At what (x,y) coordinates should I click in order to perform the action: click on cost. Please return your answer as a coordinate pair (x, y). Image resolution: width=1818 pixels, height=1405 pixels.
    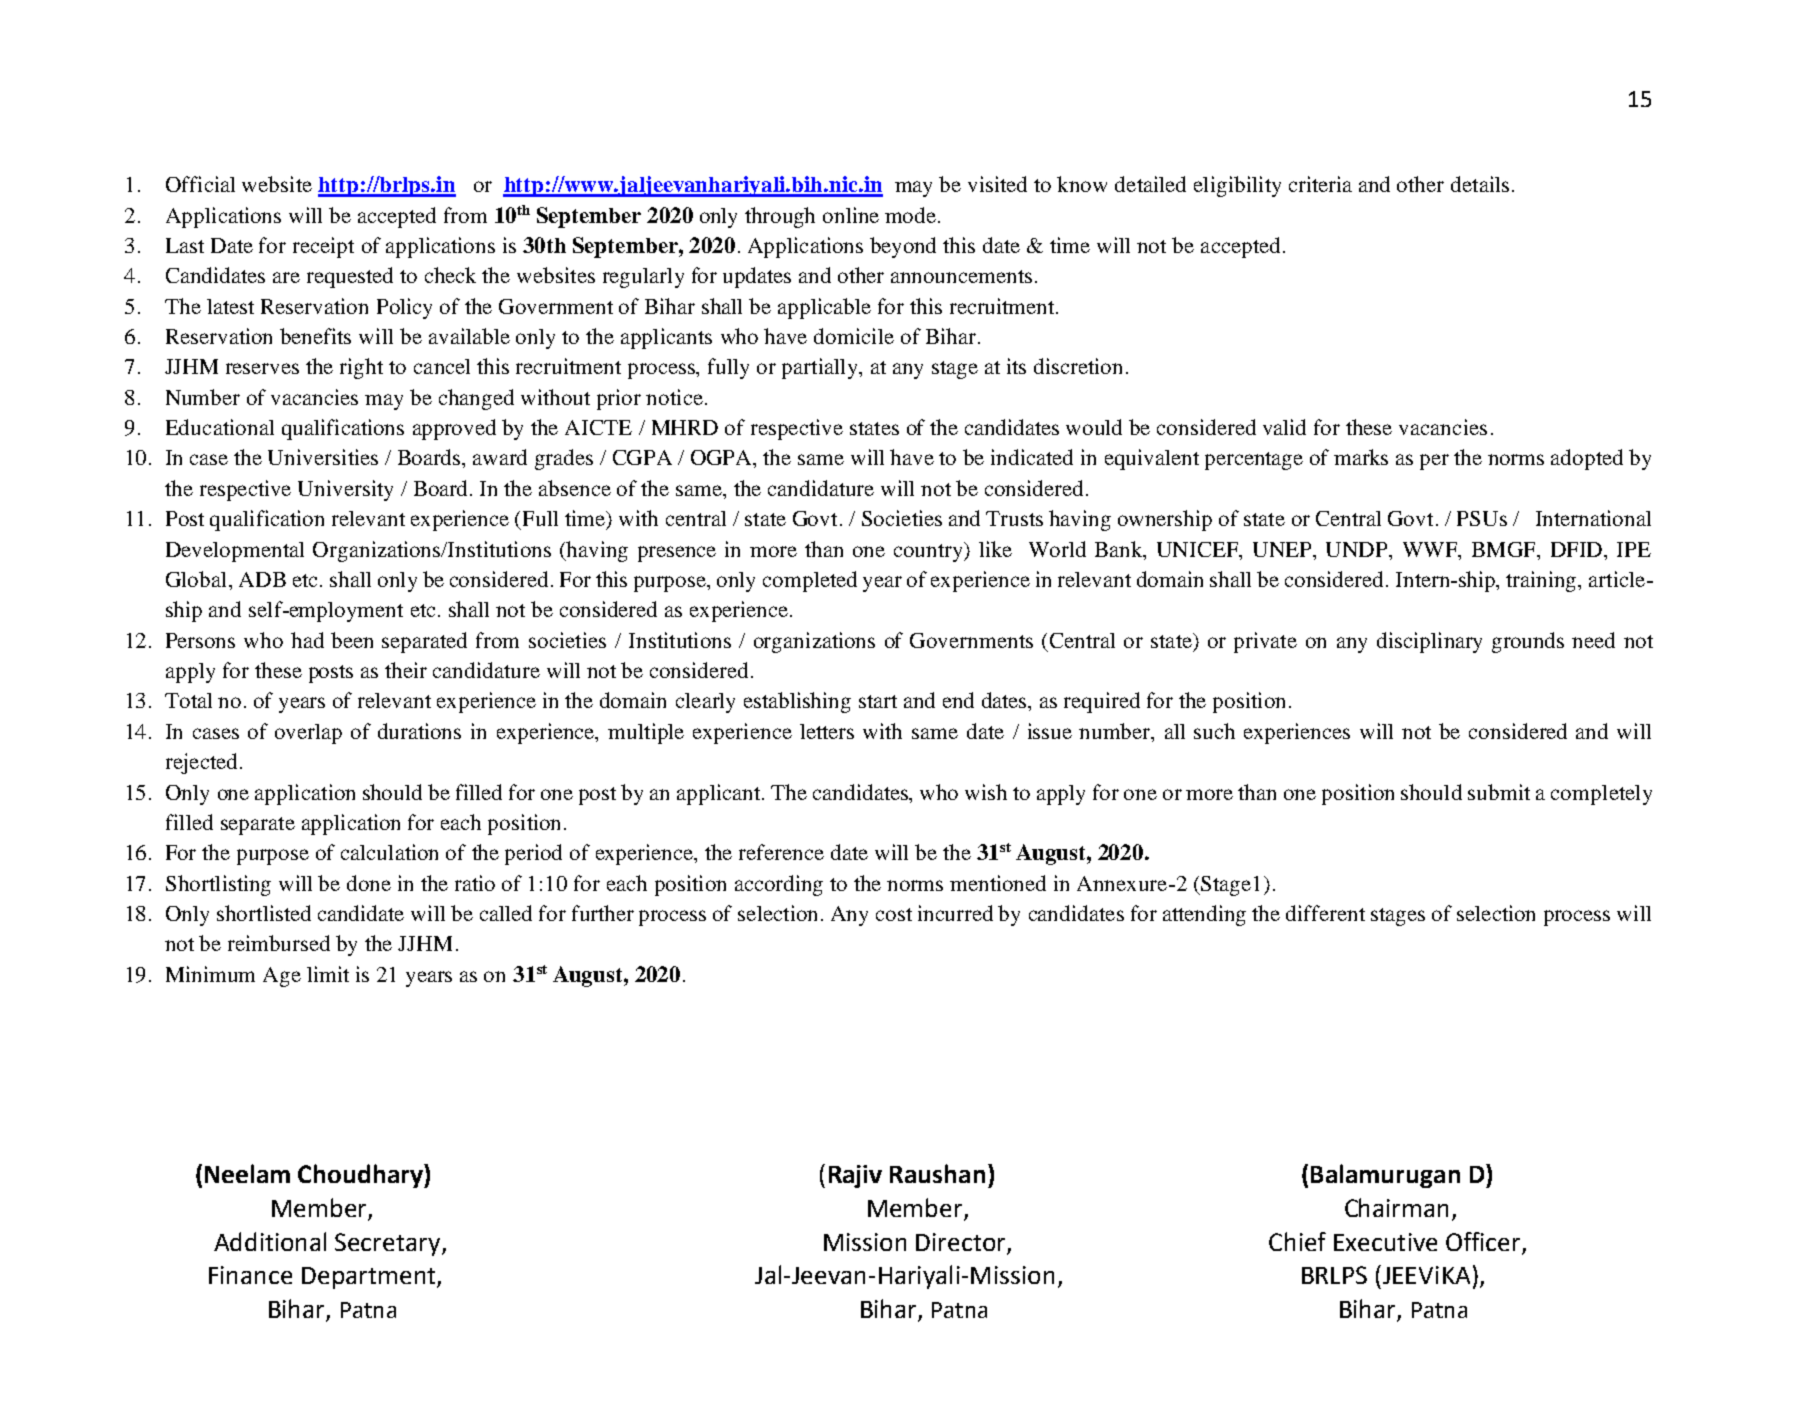
    Looking at the image, I should click on (894, 914).
